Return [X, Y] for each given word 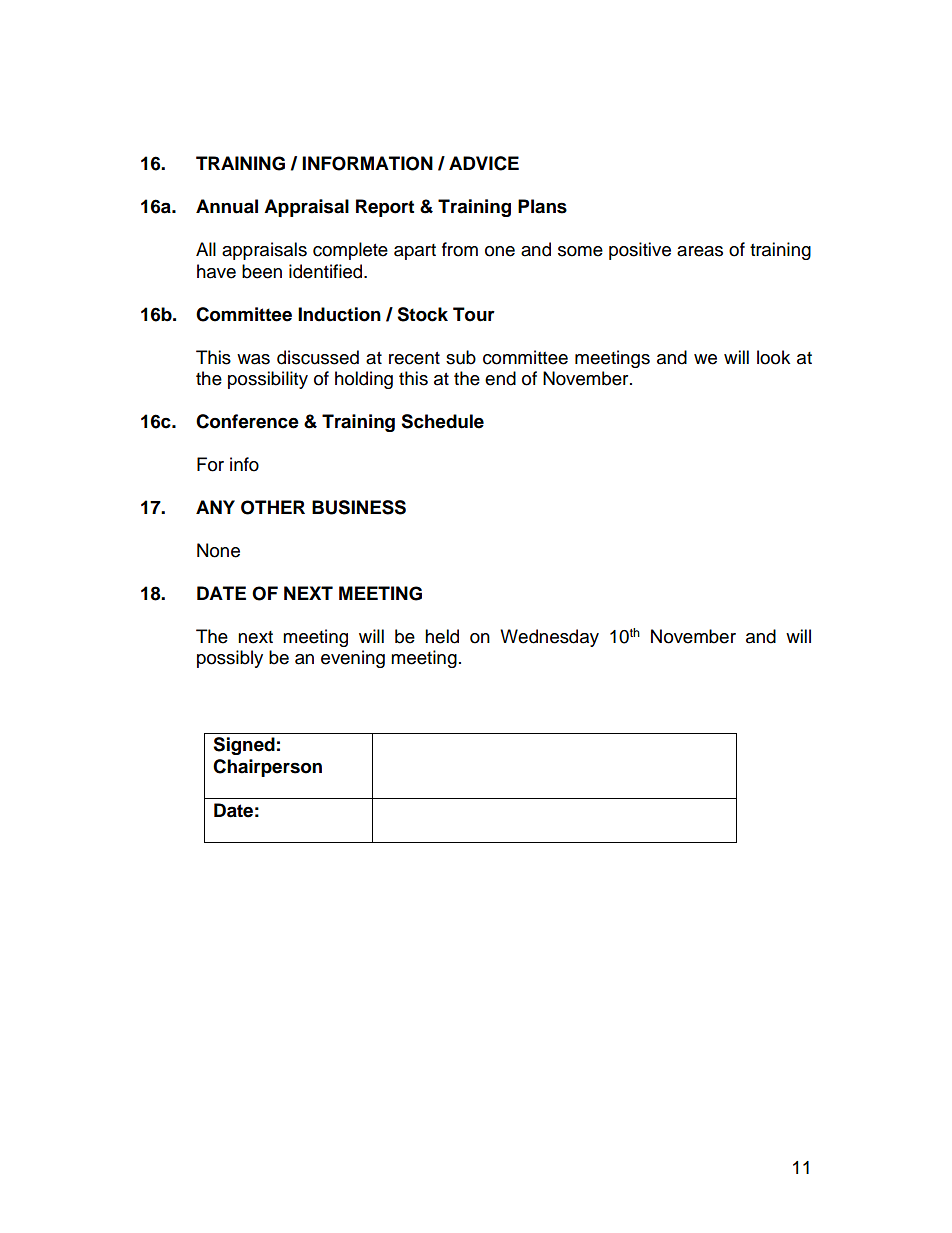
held [442, 636]
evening [353, 659]
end [500, 378]
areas [700, 251]
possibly [230, 659]
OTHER [273, 507]
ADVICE [484, 163]
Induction [339, 314]
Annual [227, 206]
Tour [474, 314]
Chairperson [267, 768]
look [773, 357]
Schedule [442, 421]
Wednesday [549, 638]
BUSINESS [359, 507]
